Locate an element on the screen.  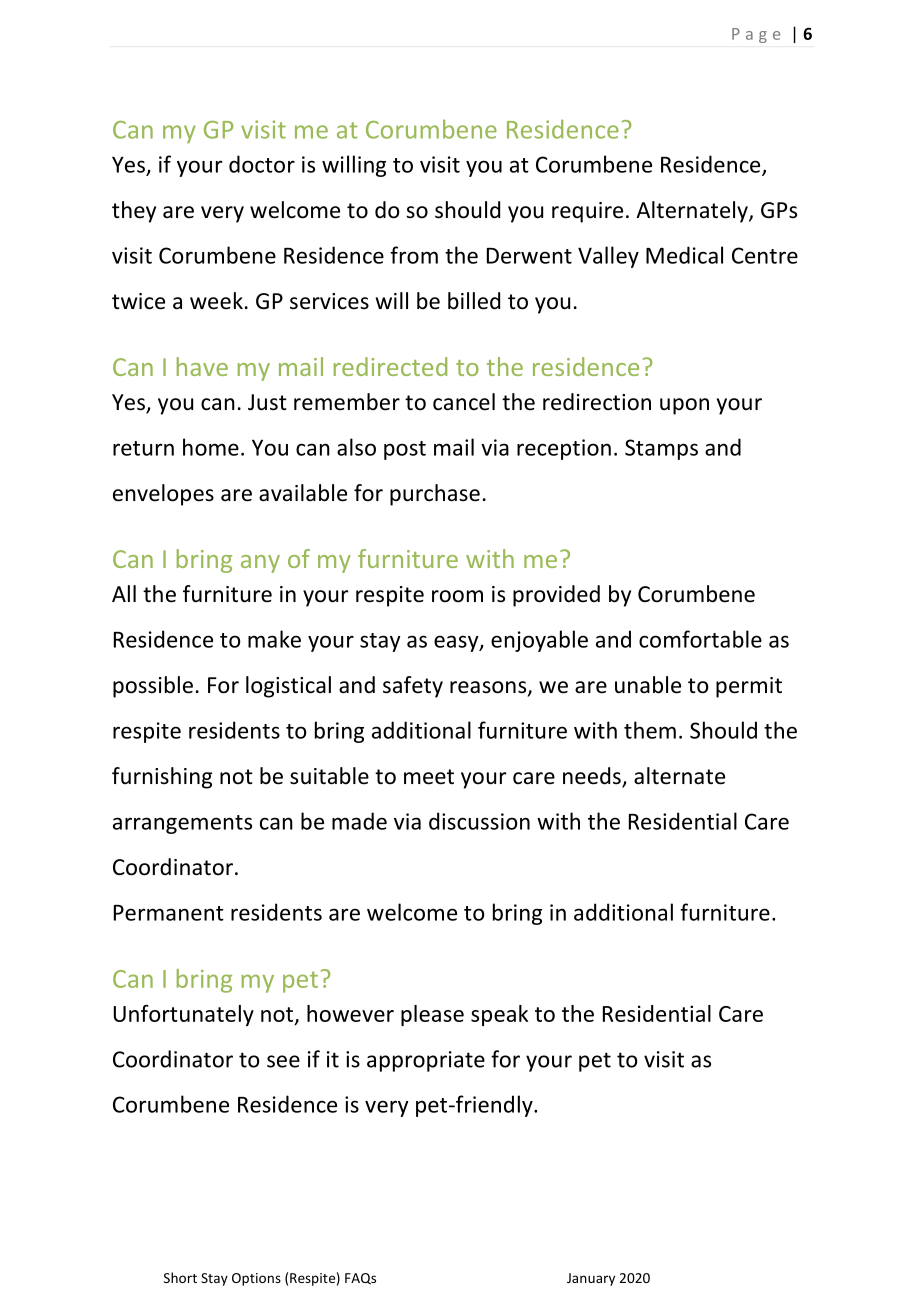
comfortable is located at coordinates (700, 639).
